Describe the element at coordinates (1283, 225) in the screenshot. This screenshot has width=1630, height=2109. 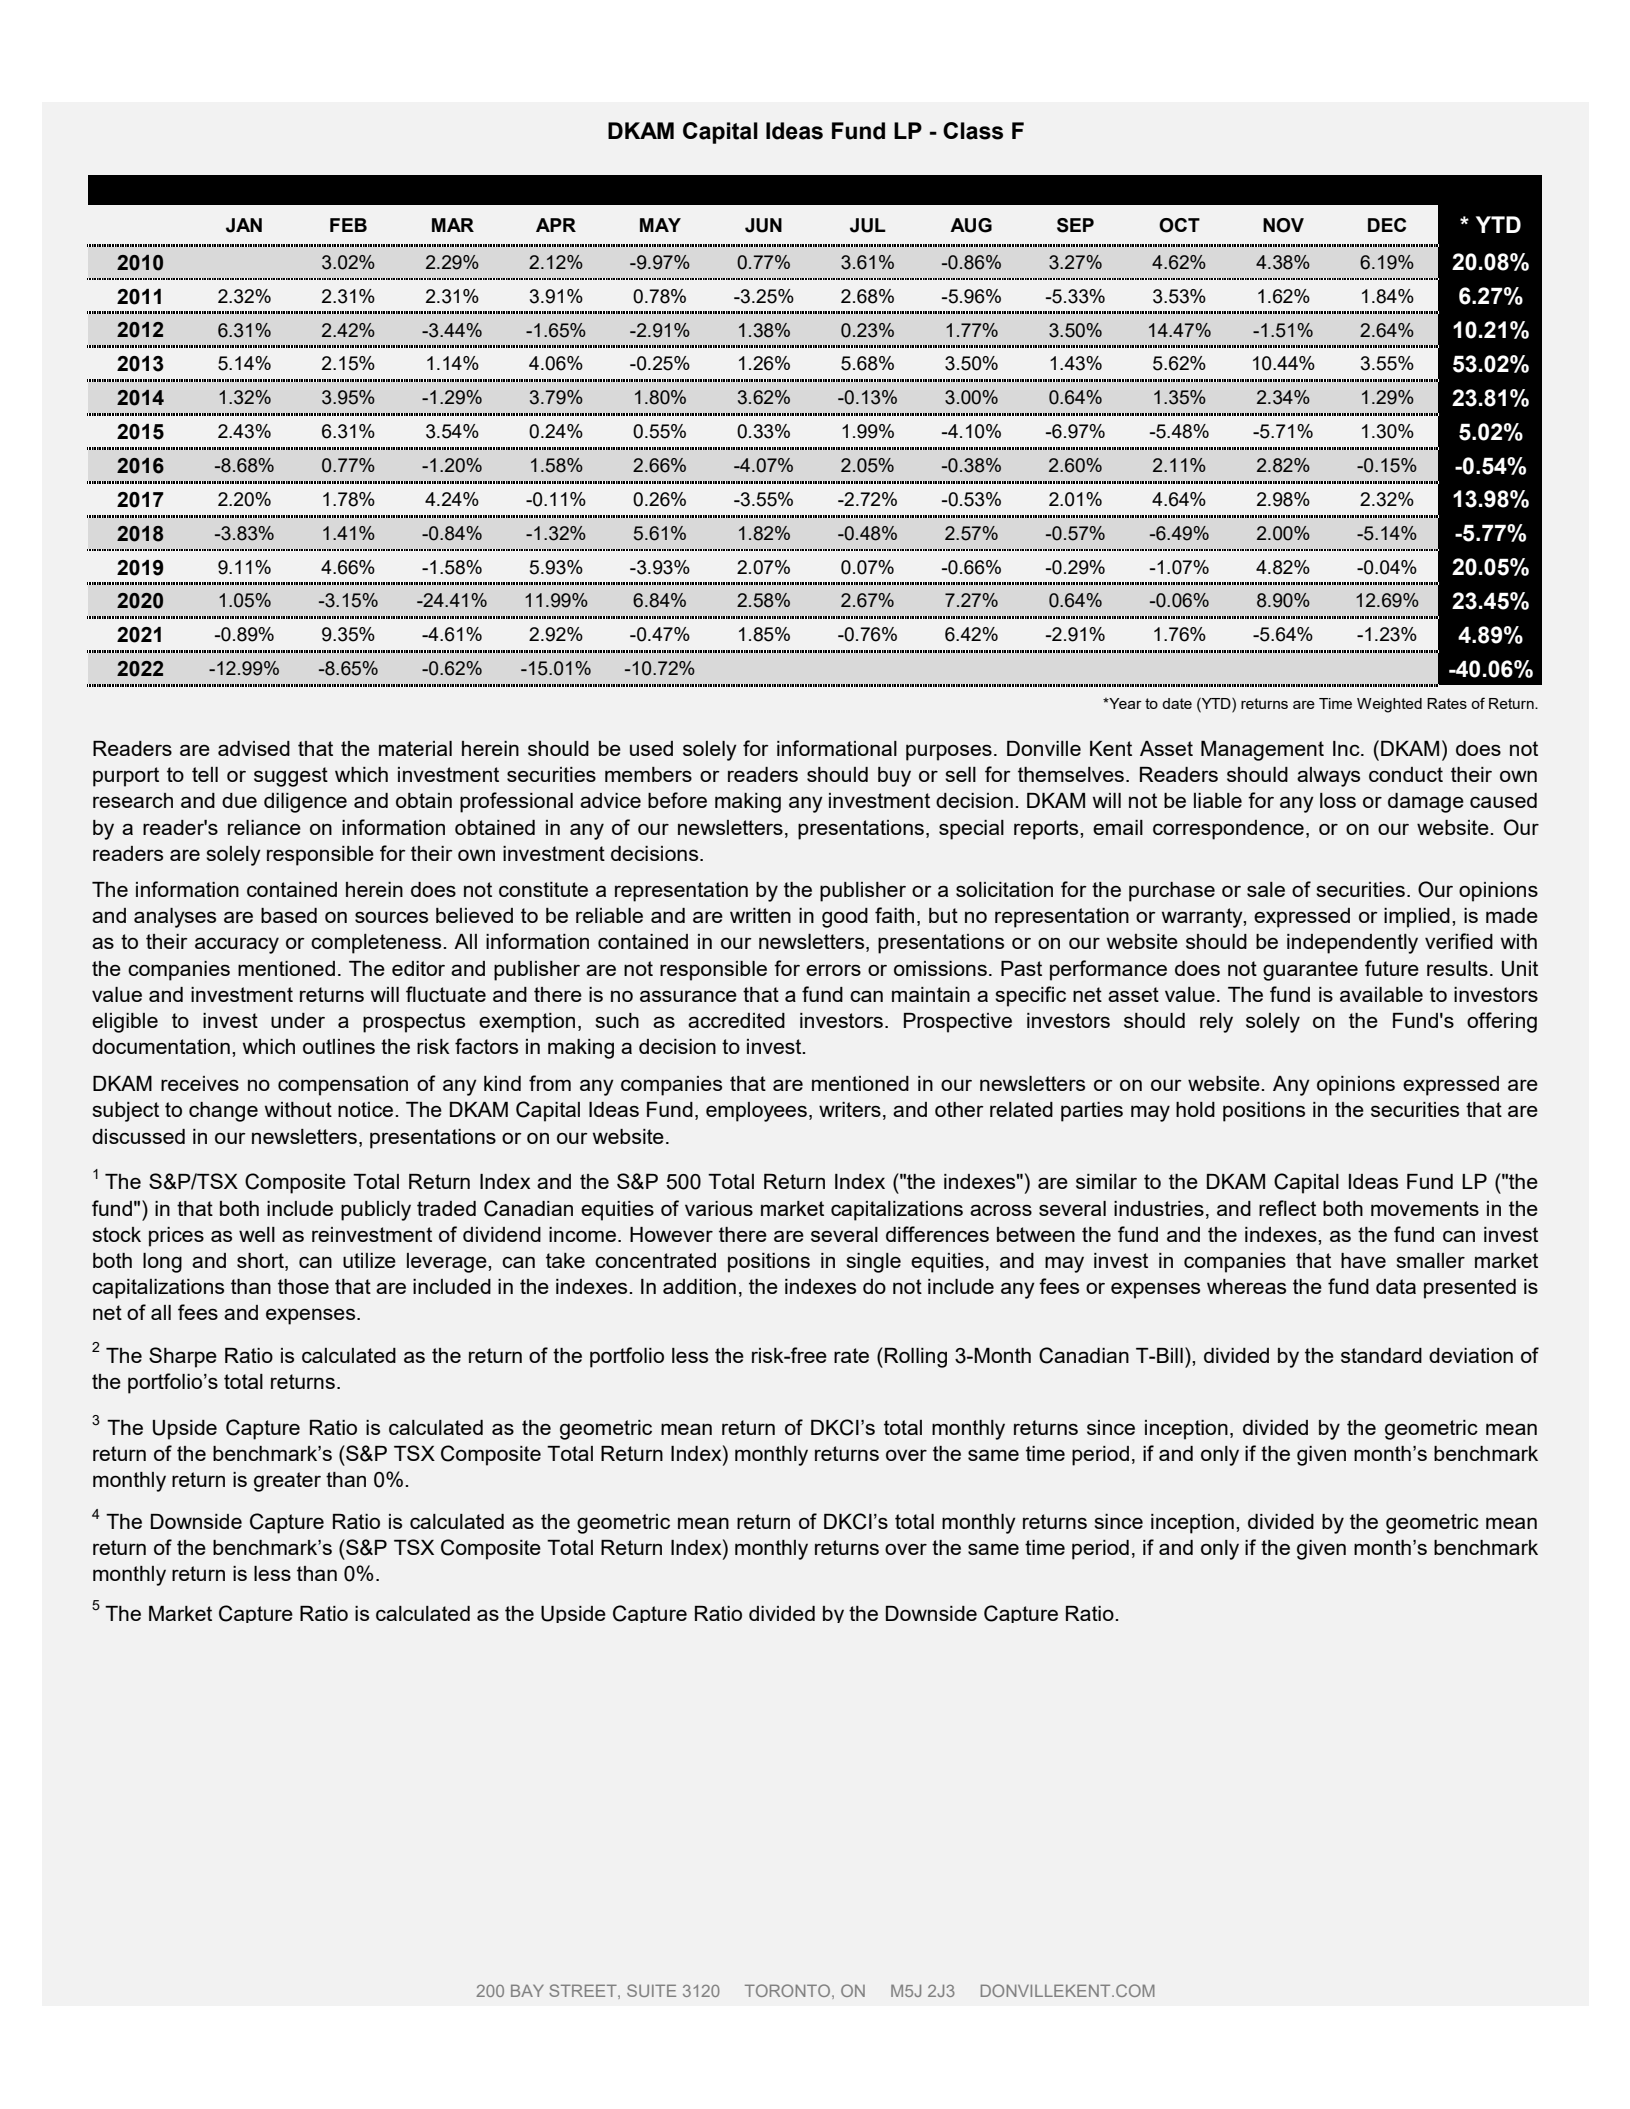
I see `NOV` at that location.
